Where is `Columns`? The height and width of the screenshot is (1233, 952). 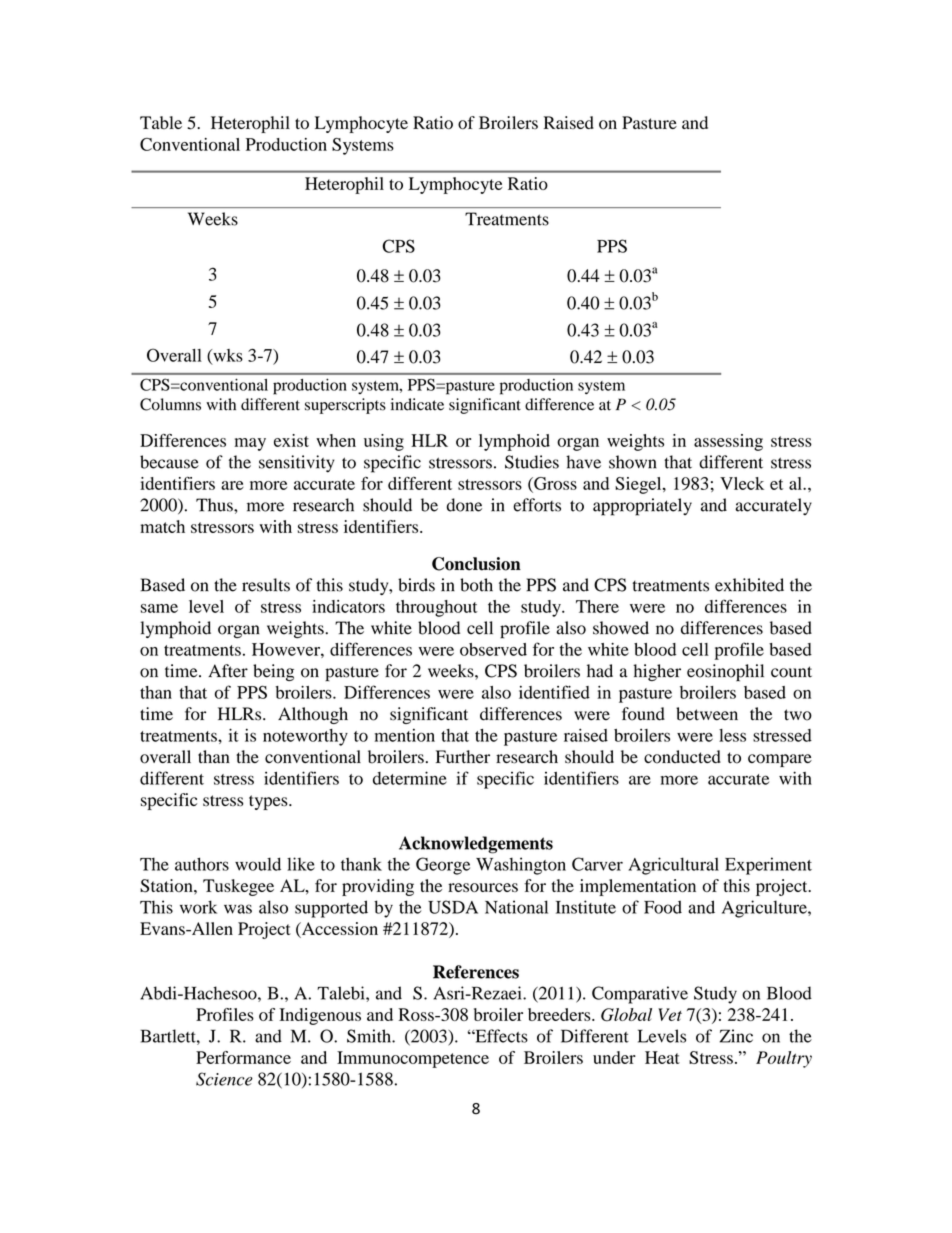
Columns is located at coordinates (170, 404).
